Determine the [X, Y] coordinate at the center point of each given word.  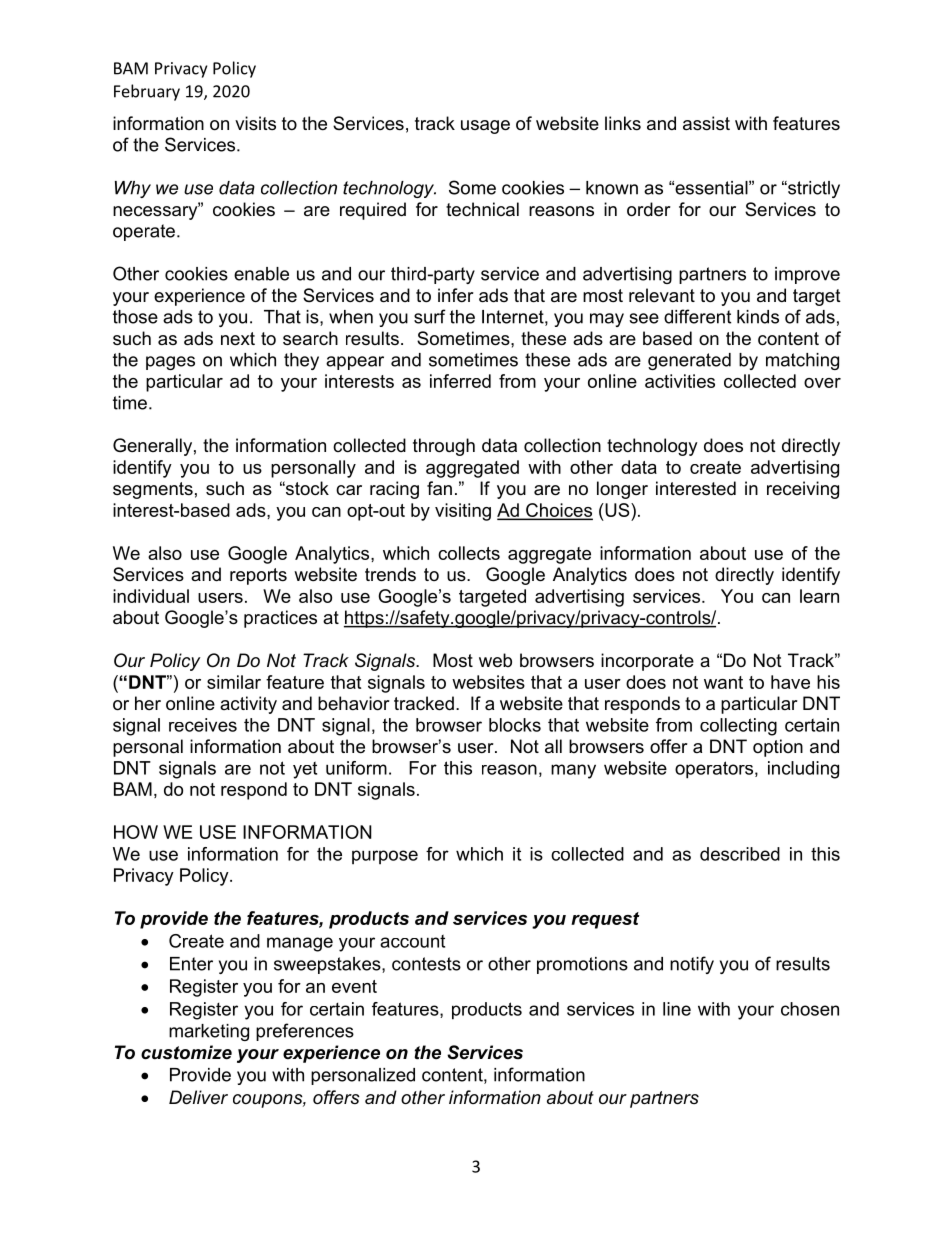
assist [706, 123]
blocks [515, 725]
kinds [758, 317]
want [723, 682]
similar [234, 682]
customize [186, 1052]
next [238, 338]
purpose [385, 857]
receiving [803, 490]
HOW [136, 832]
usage [485, 127]
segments [153, 490]
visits [255, 123]
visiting [463, 512]
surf [430, 316]
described [740, 854]
